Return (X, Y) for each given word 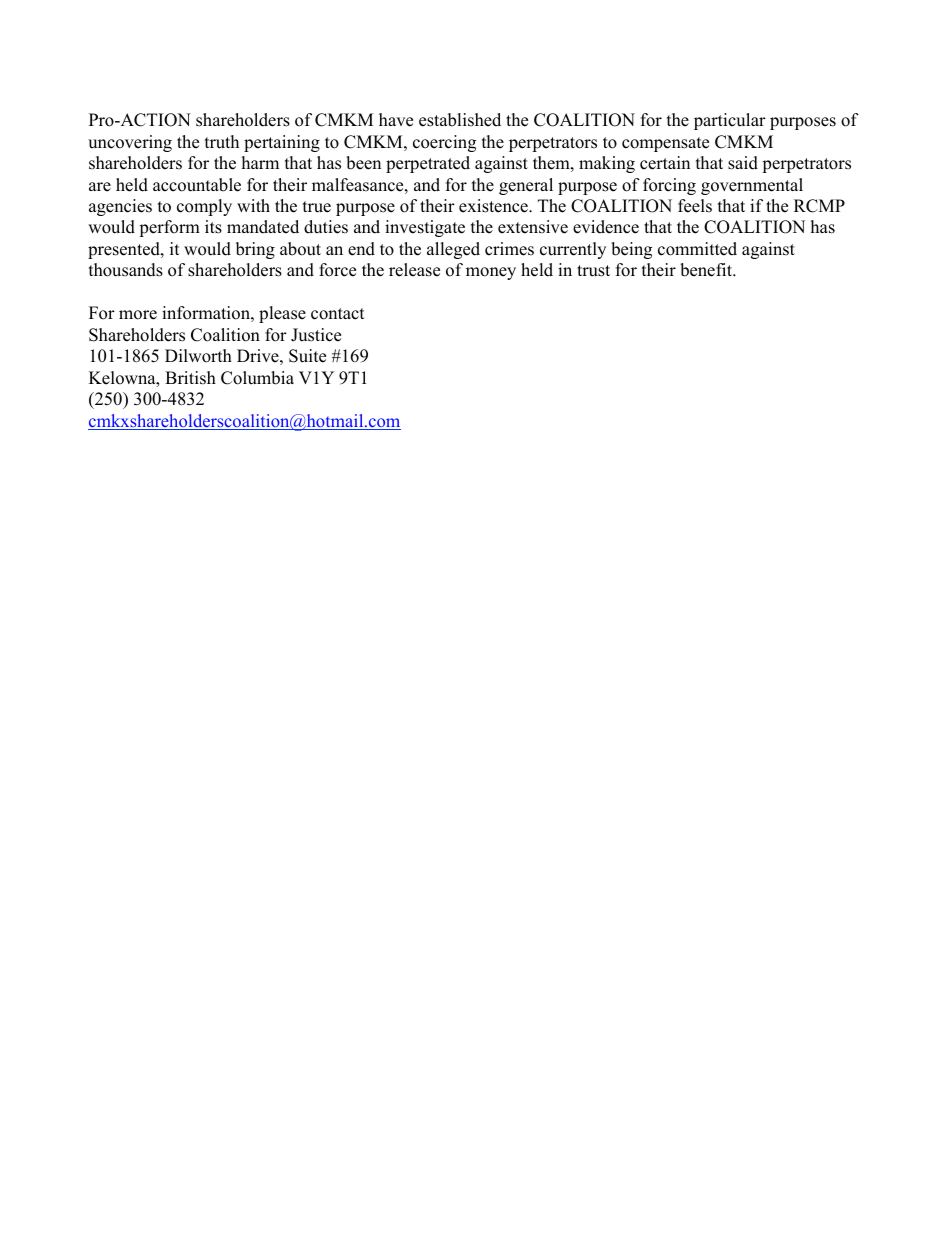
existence (494, 206)
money (491, 273)
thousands (126, 270)
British (190, 378)
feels (695, 206)
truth (222, 142)
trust (593, 271)
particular (730, 121)
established (460, 120)
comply (204, 207)
